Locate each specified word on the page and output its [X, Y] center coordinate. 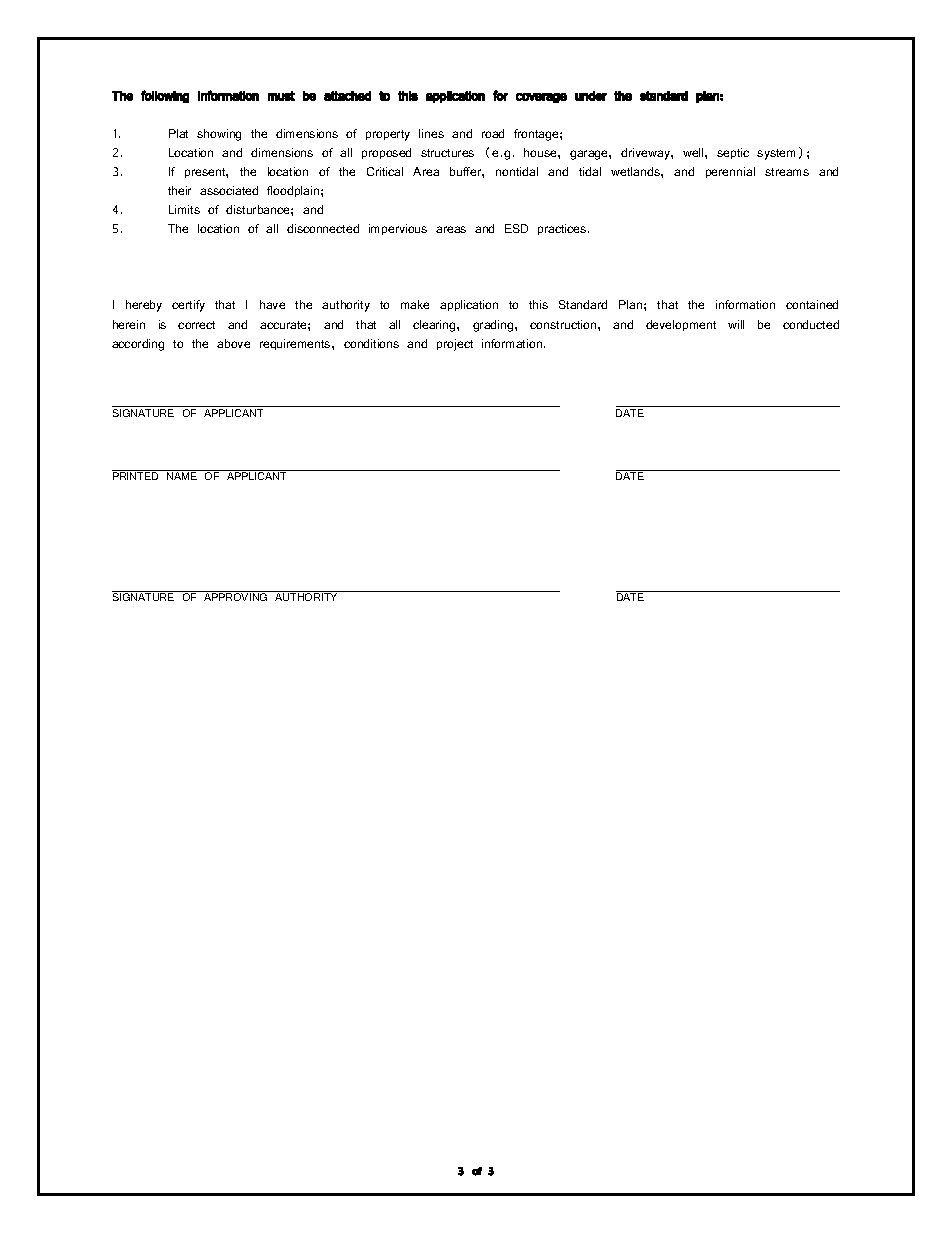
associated [229, 190]
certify [188, 306]
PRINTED [135, 476]
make [415, 304]
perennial [730, 172]
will [736, 324]
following [165, 96]
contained [812, 304]
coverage [541, 98]
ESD [516, 228]
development [681, 325]
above [233, 343]
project [455, 345]
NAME [182, 476]
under [591, 96]
